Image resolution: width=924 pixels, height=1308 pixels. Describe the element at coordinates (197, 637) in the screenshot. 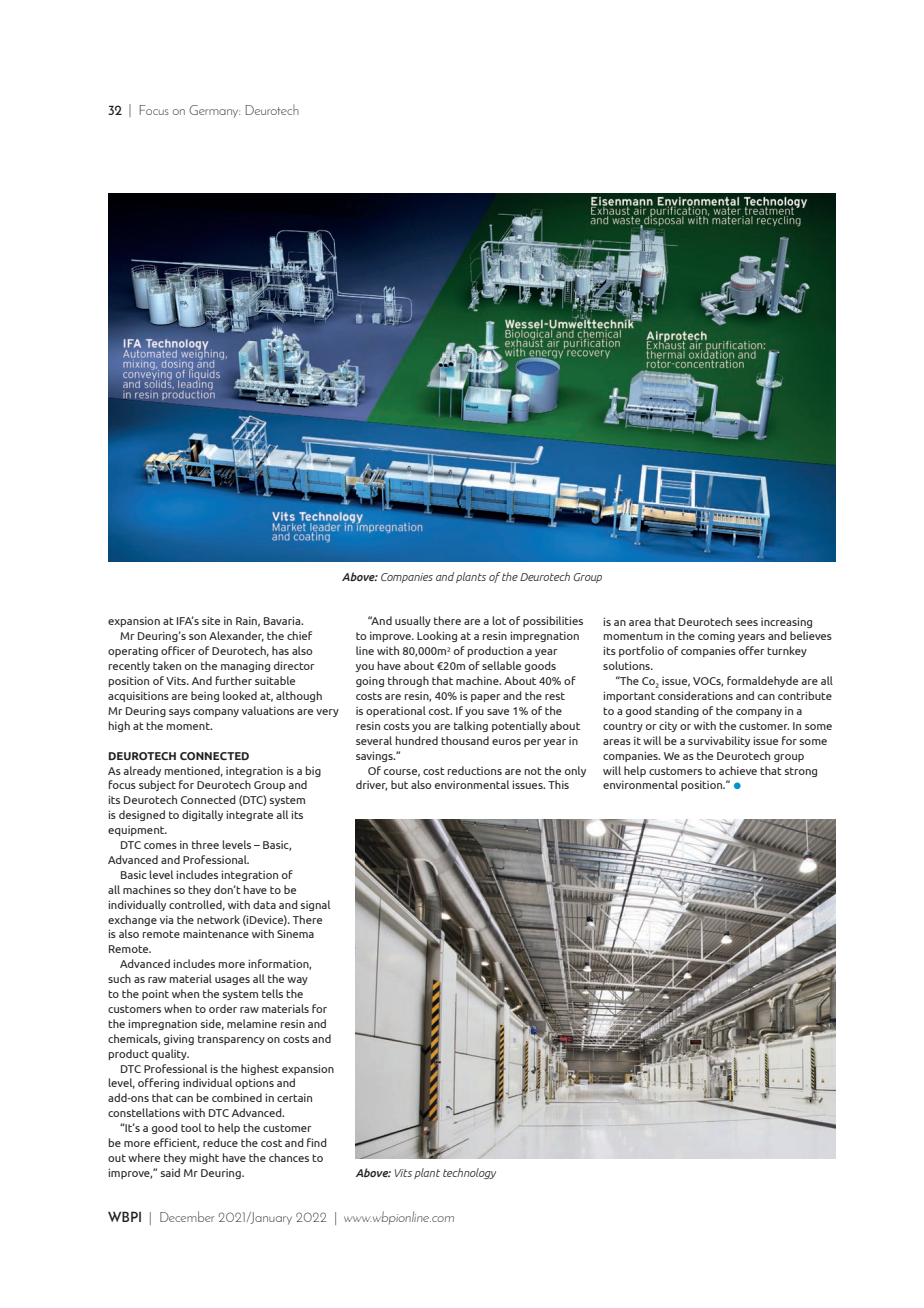

I see `son` at that location.
